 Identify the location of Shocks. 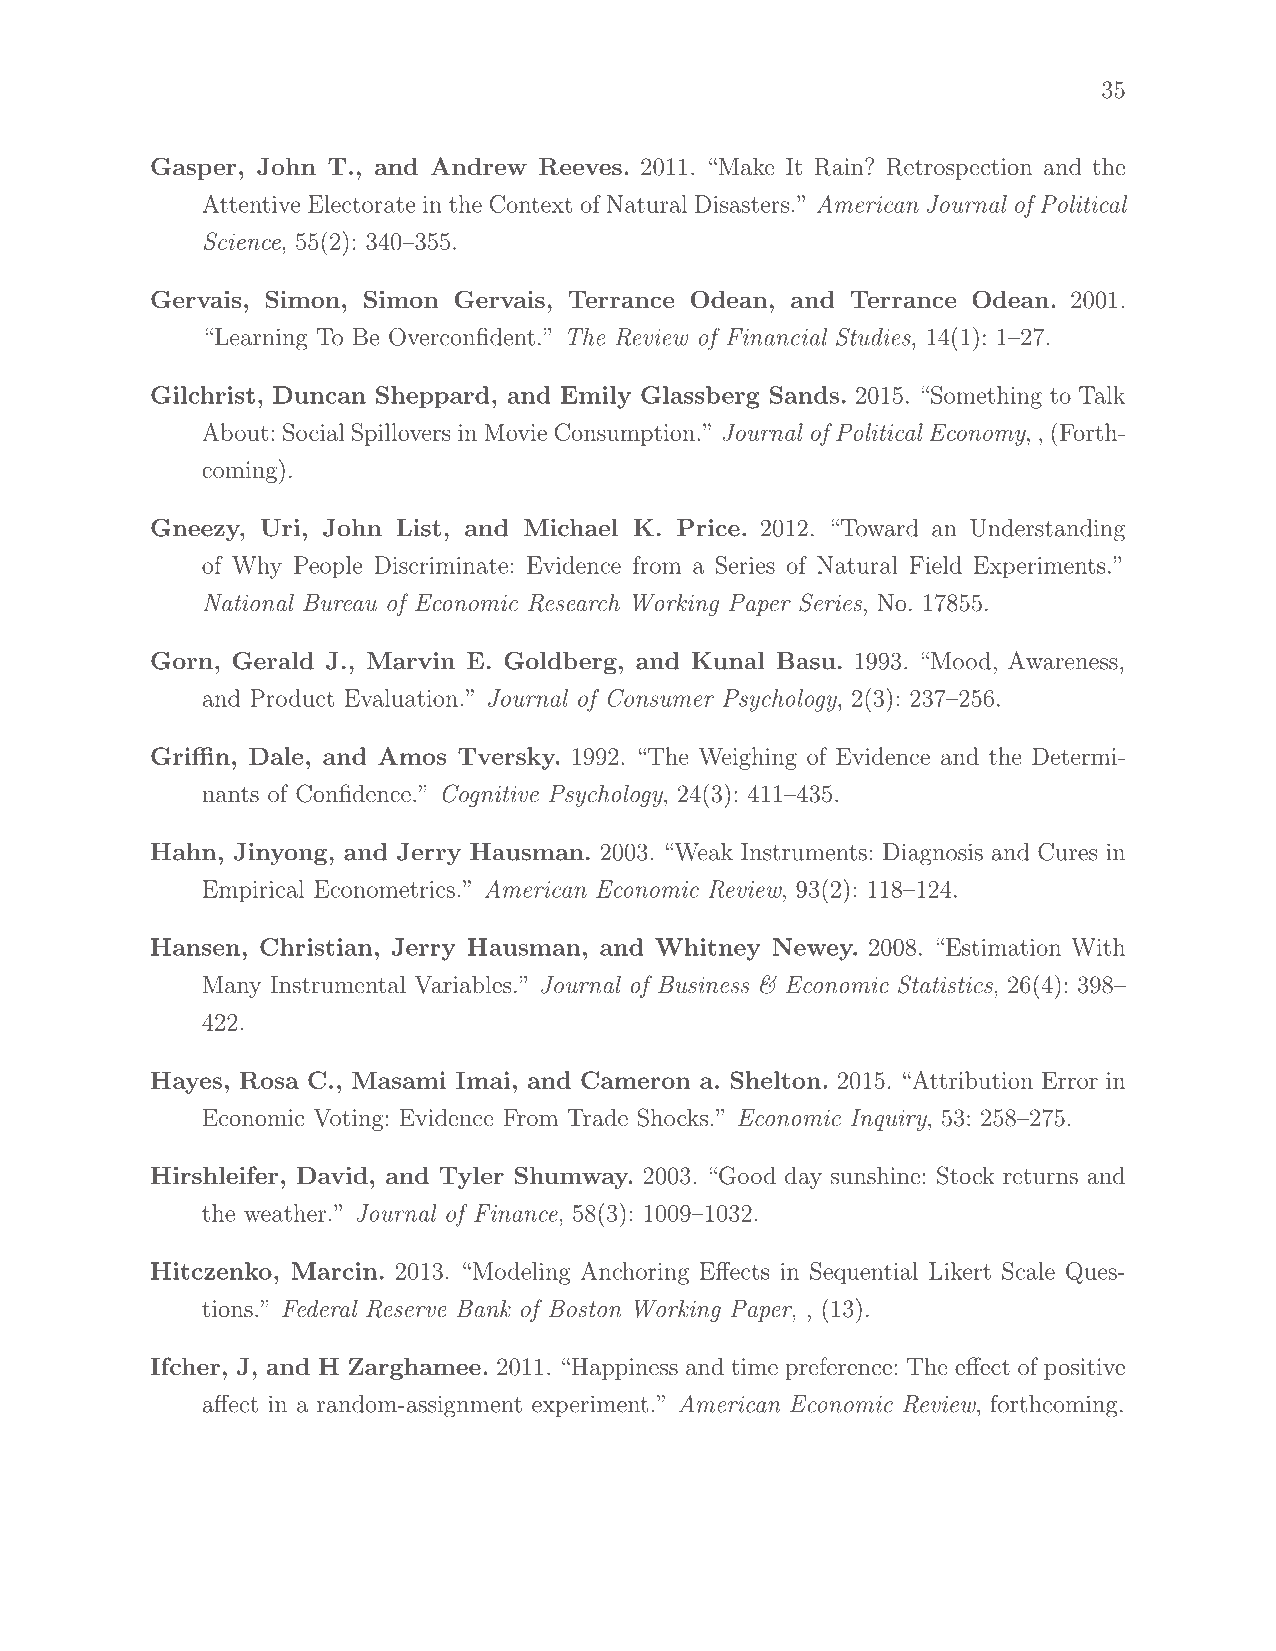
(673, 1117).
